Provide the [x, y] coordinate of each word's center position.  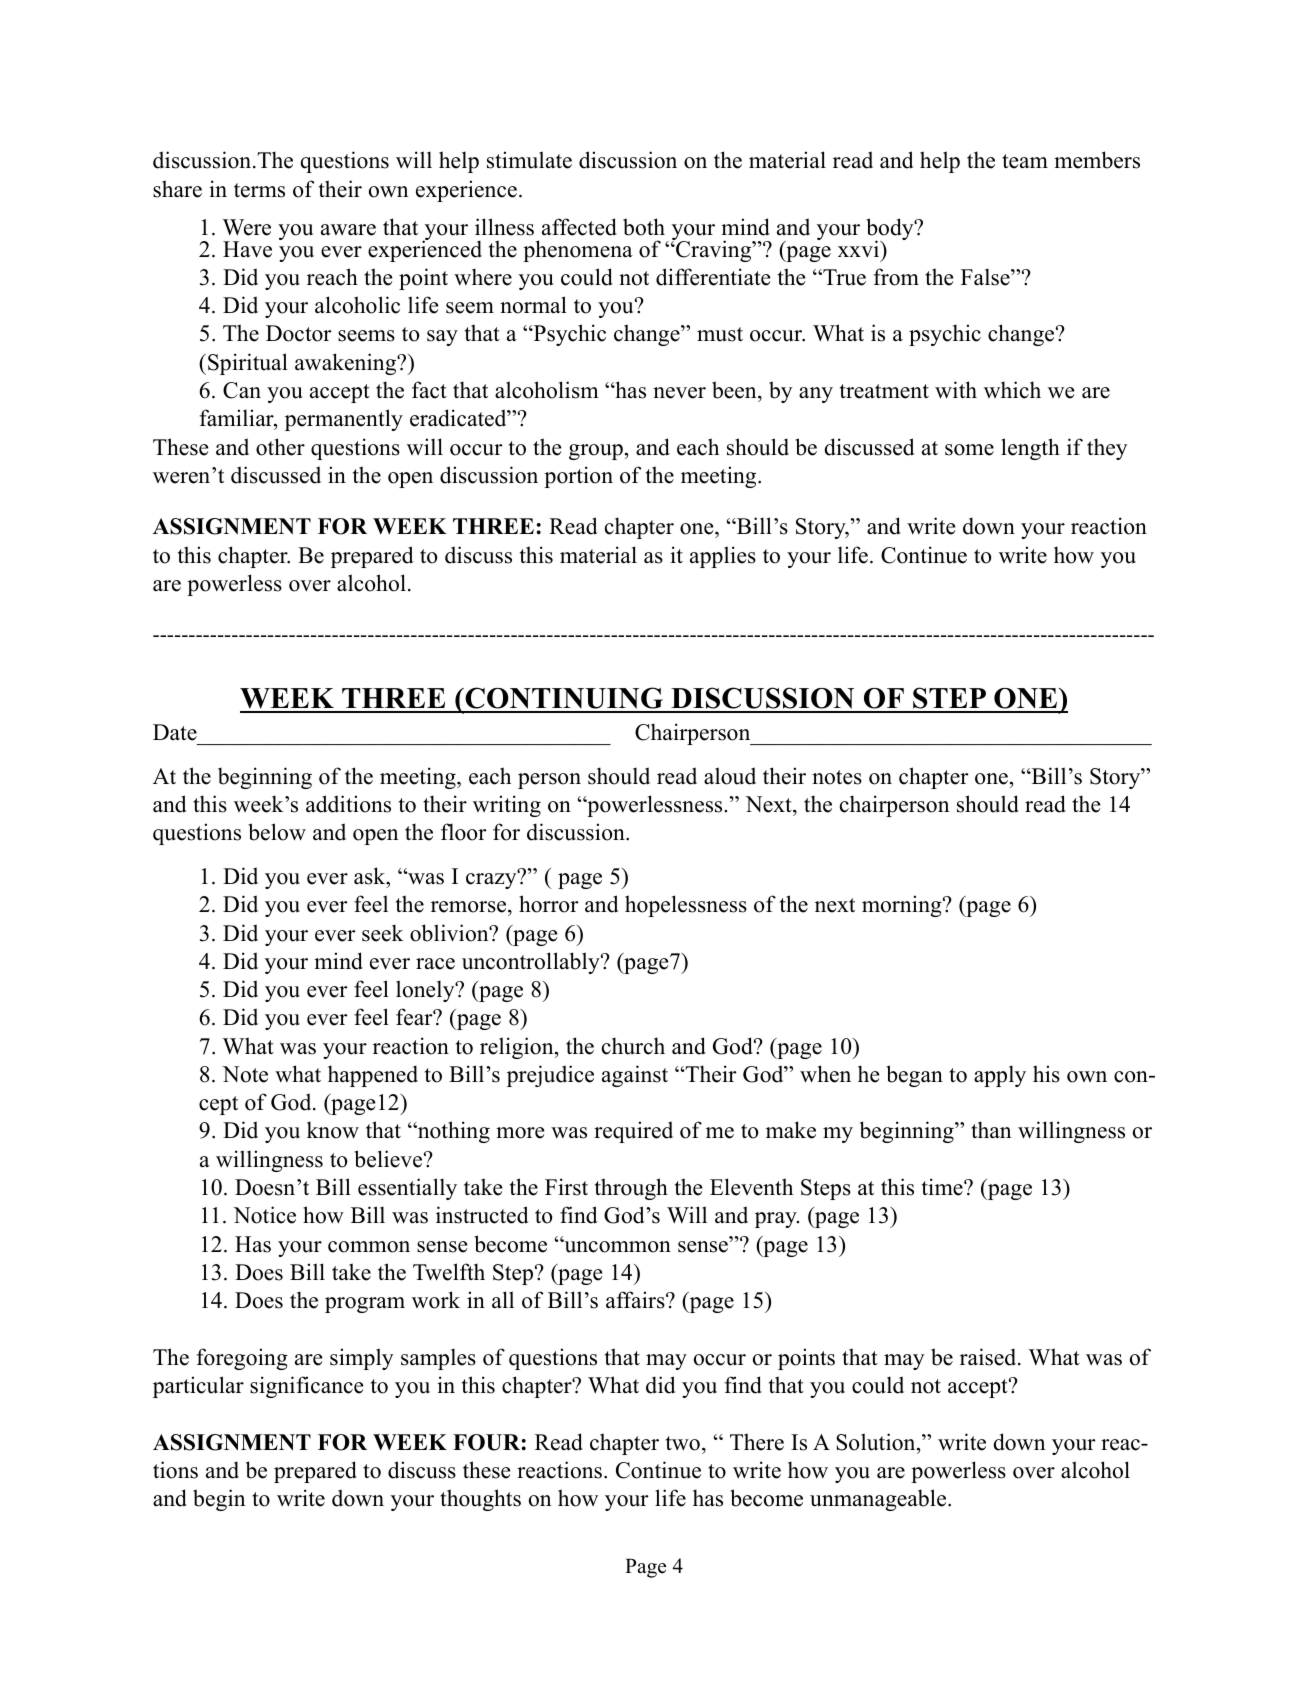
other [280, 447]
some [969, 450]
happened [373, 1076]
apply [1000, 1076]
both [644, 227]
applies [723, 557]
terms [259, 190]
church [633, 1046]
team [1025, 161]
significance [307, 1387]
